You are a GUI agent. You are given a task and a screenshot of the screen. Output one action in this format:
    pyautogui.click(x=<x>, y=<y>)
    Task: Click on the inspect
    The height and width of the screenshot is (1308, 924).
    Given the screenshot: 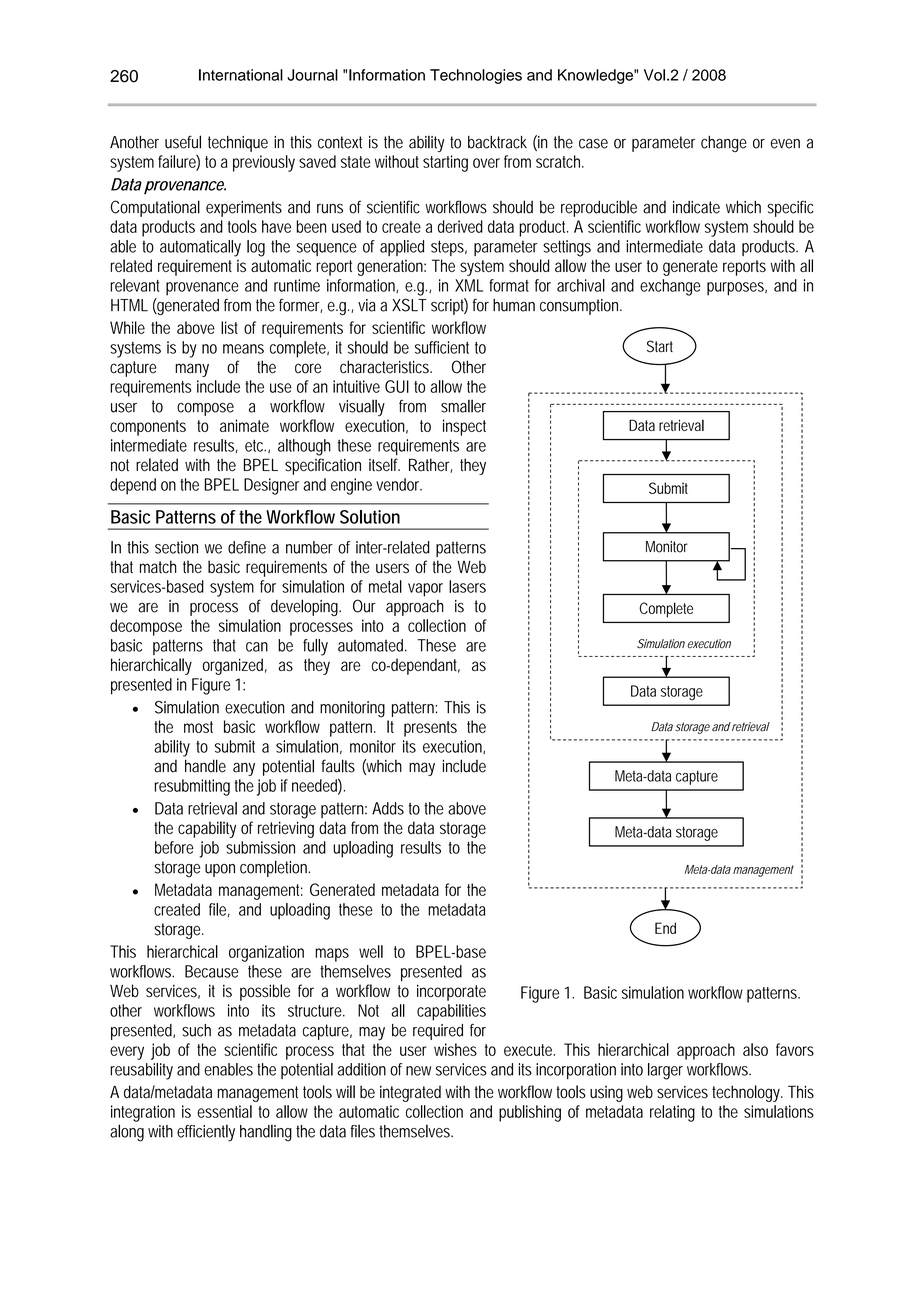 What is the action you would take?
    pyautogui.click(x=464, y=427)
